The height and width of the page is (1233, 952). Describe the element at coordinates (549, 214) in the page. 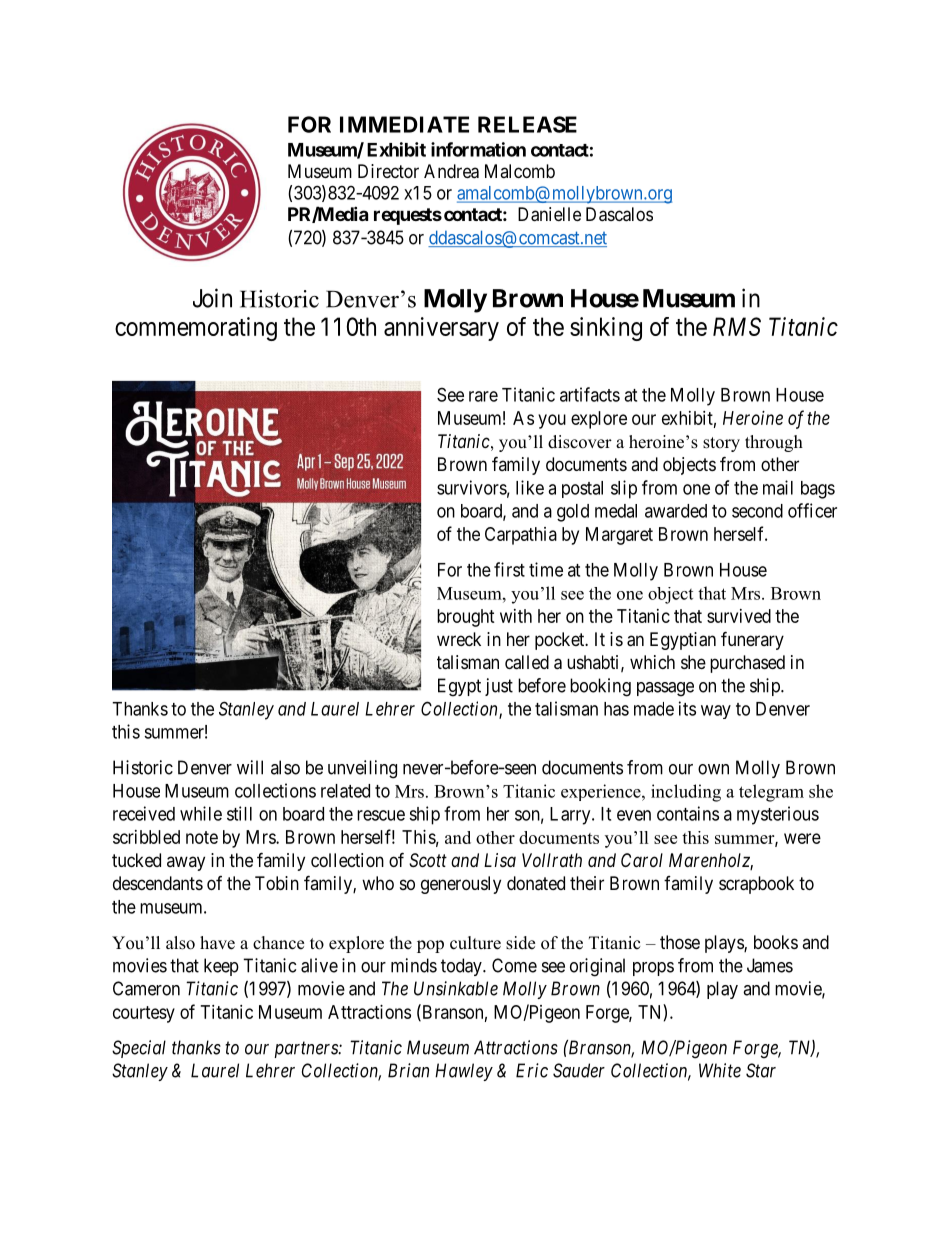

I see `Danielle` at that location.
